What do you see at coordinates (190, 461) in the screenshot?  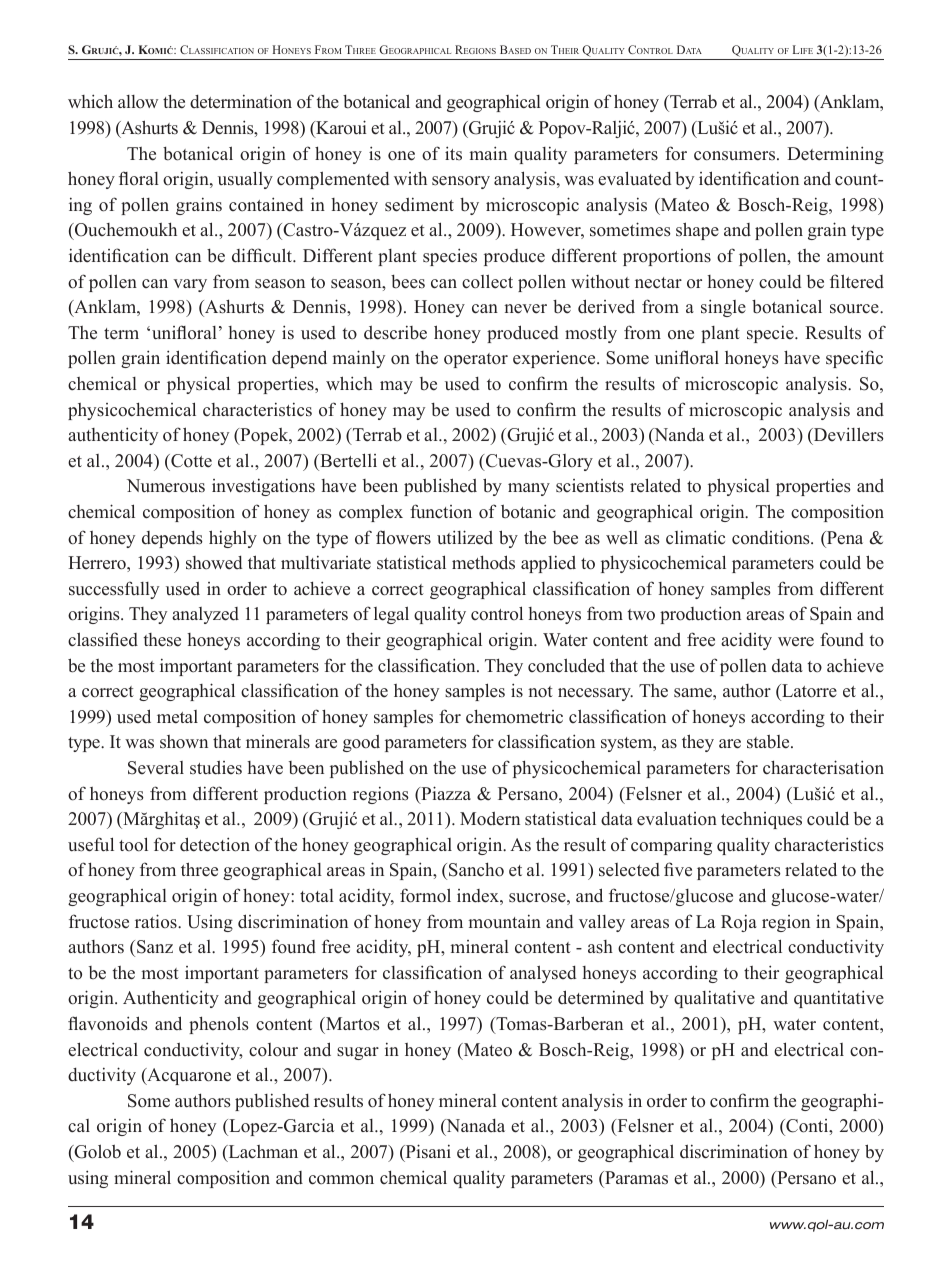 I see `Cotte` at bounding box center [190, 461].
